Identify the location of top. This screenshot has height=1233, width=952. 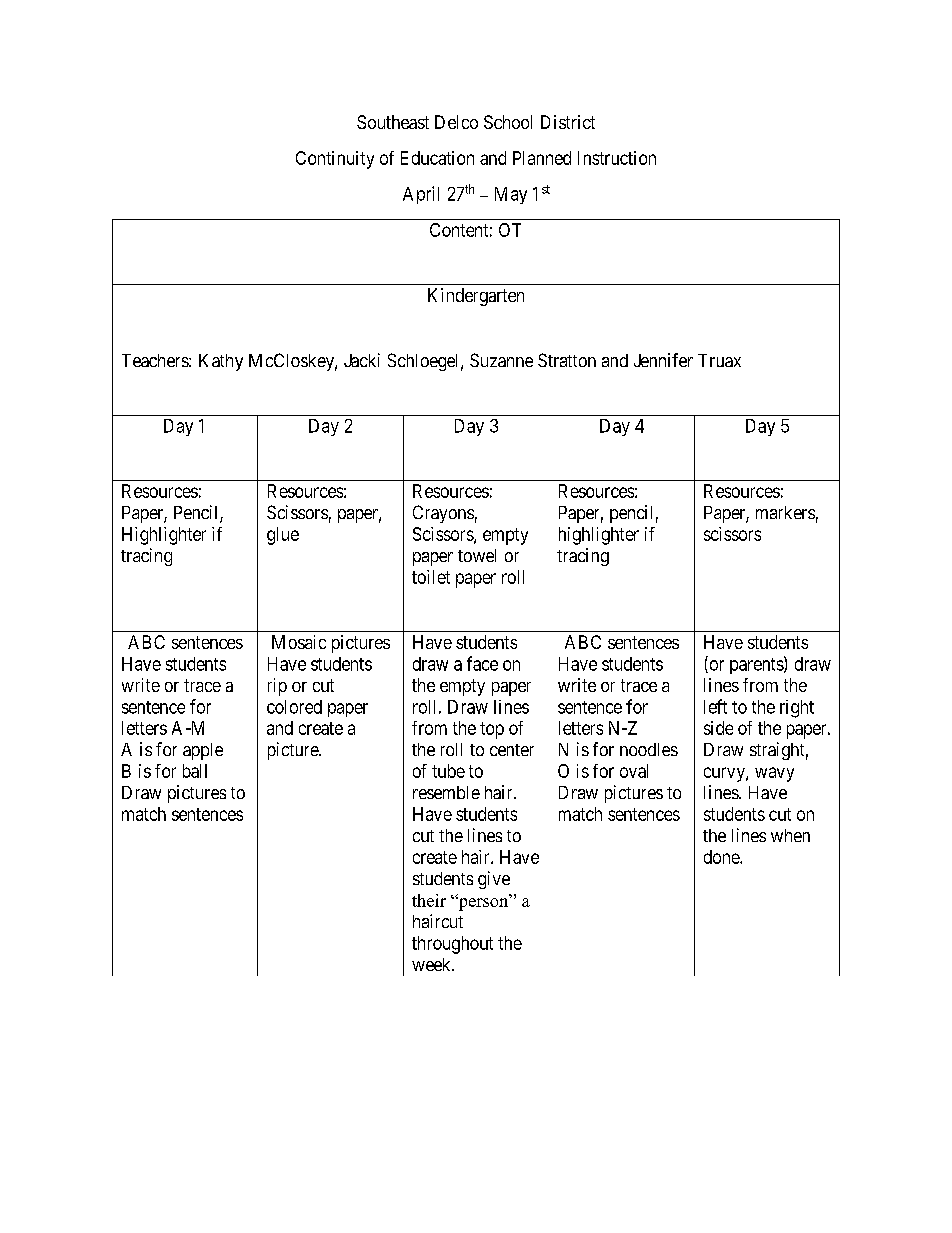
(492, 730).
